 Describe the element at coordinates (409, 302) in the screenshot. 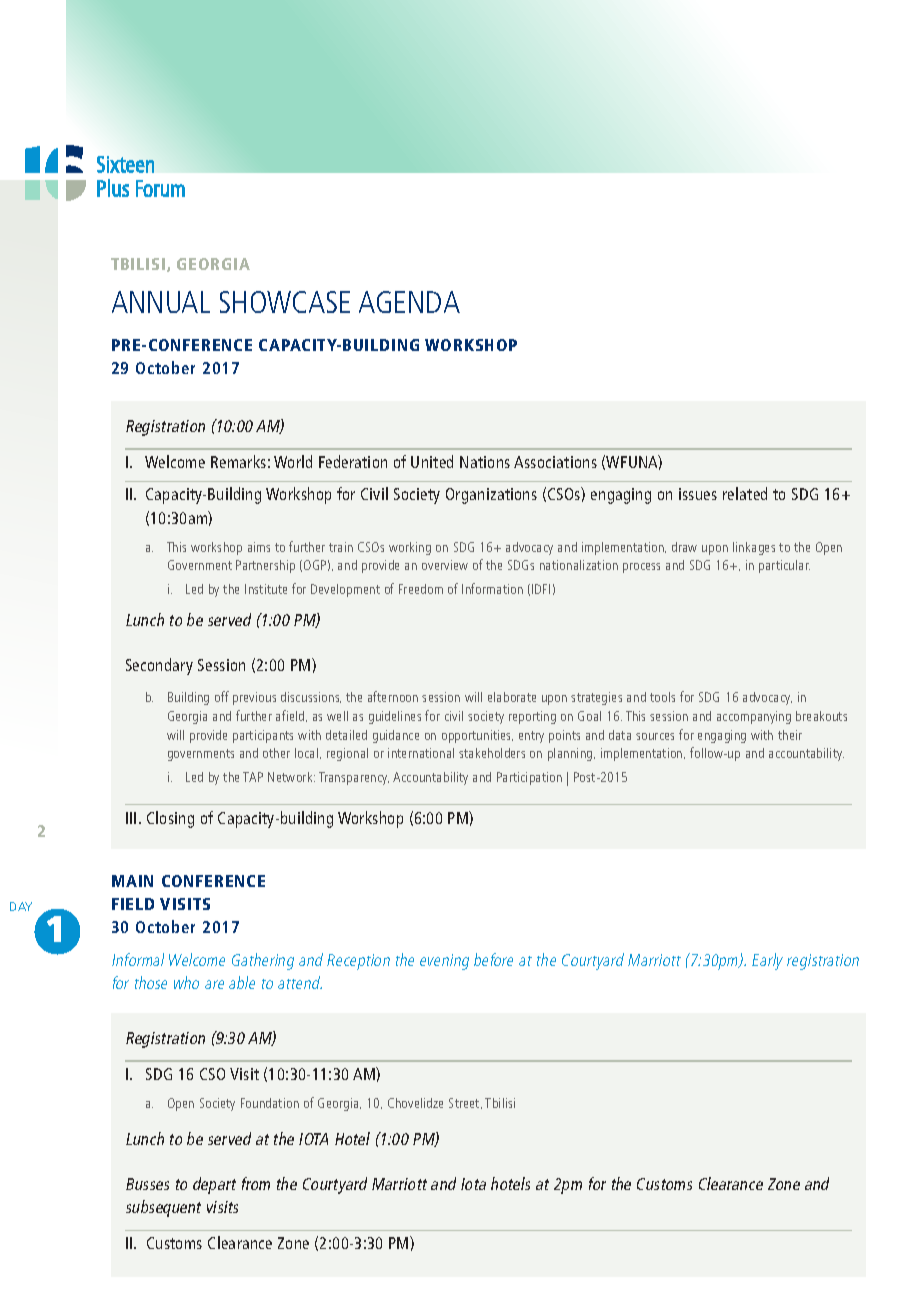

I see `AGENDA` at that location.
